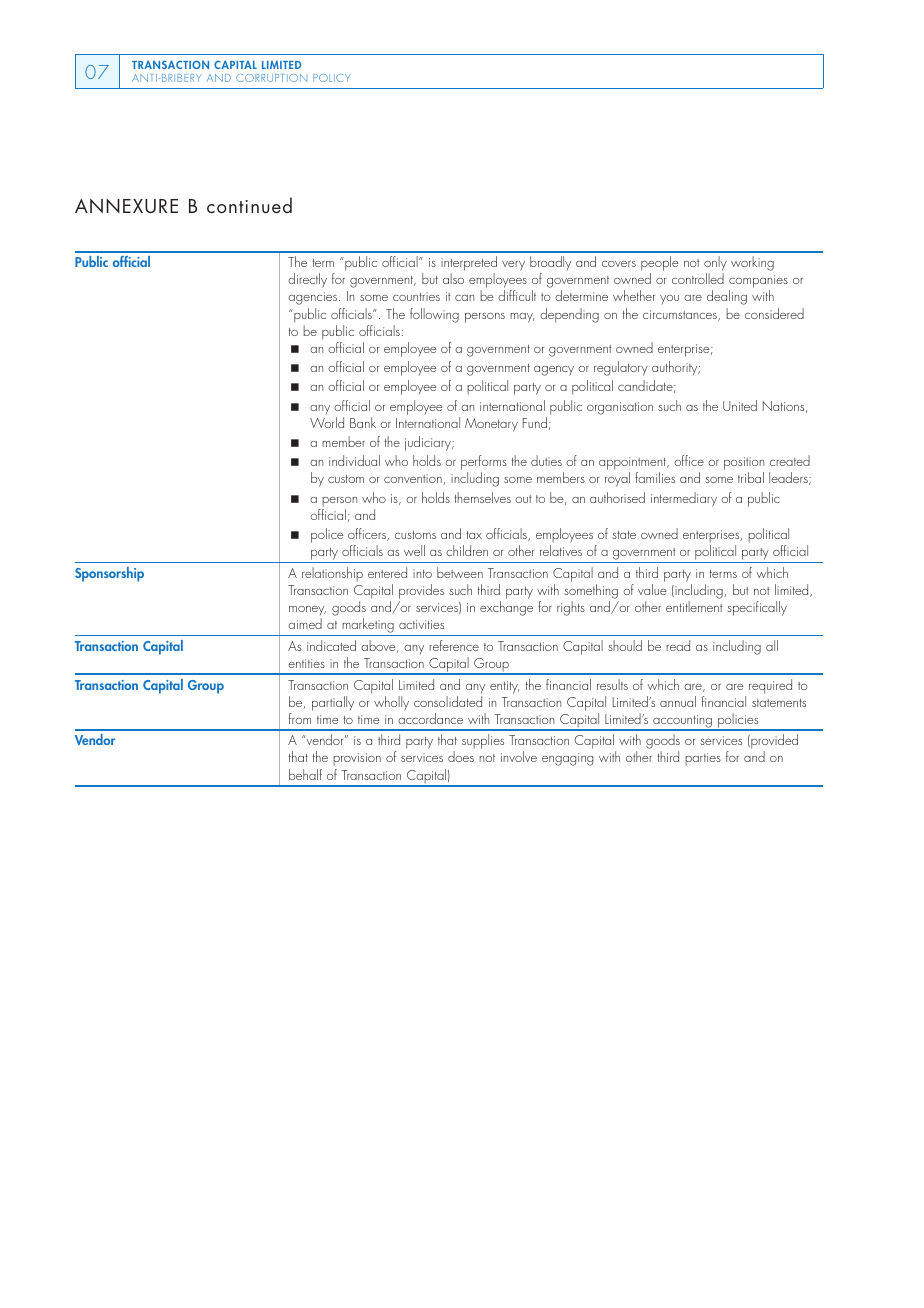 The image size is (924, 1308). I want to click on CORRUPTION, so click(271, 78).
